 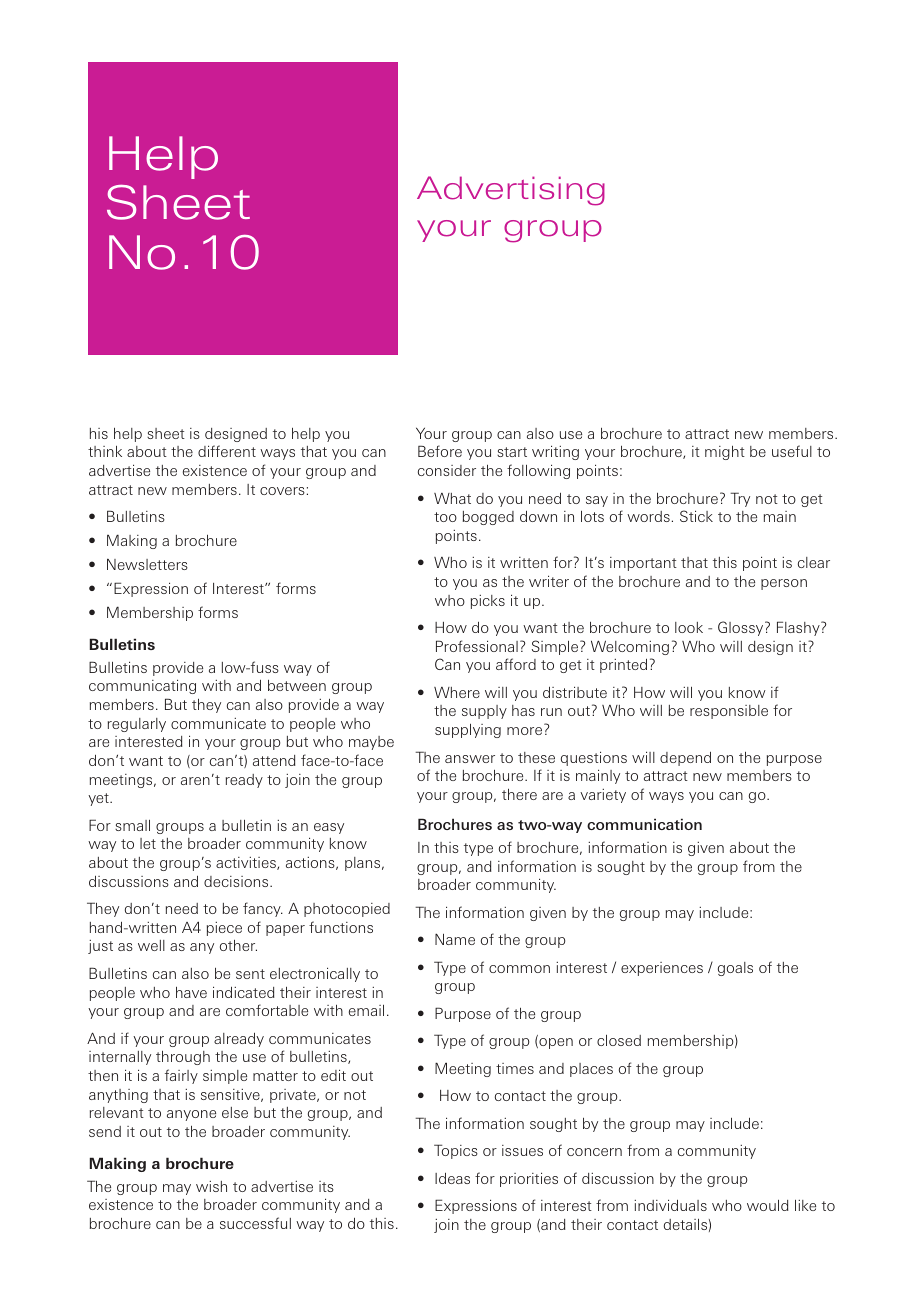 I want to click on wish, so click(x=211, y=1186).
